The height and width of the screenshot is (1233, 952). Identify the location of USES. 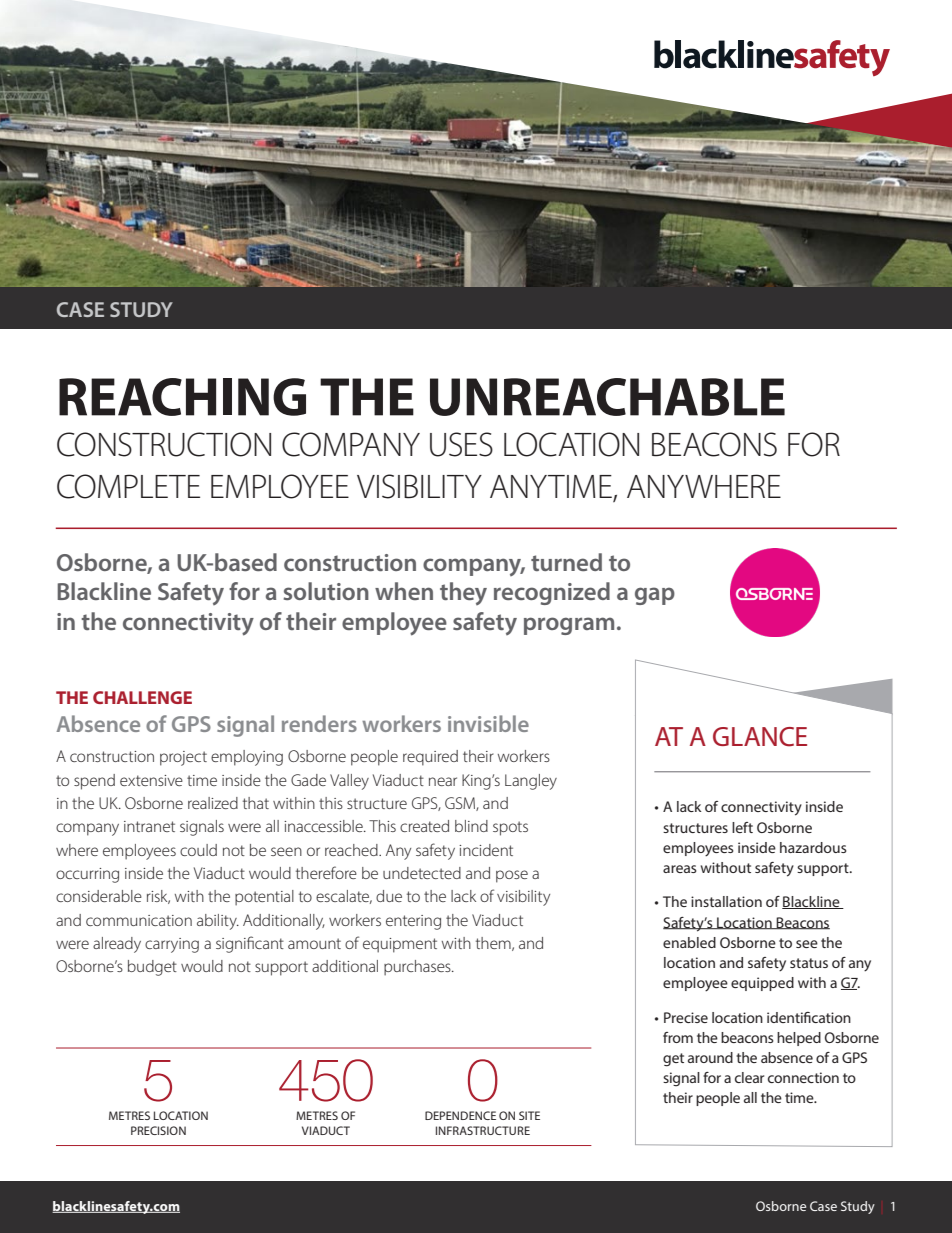
(461, 444).
